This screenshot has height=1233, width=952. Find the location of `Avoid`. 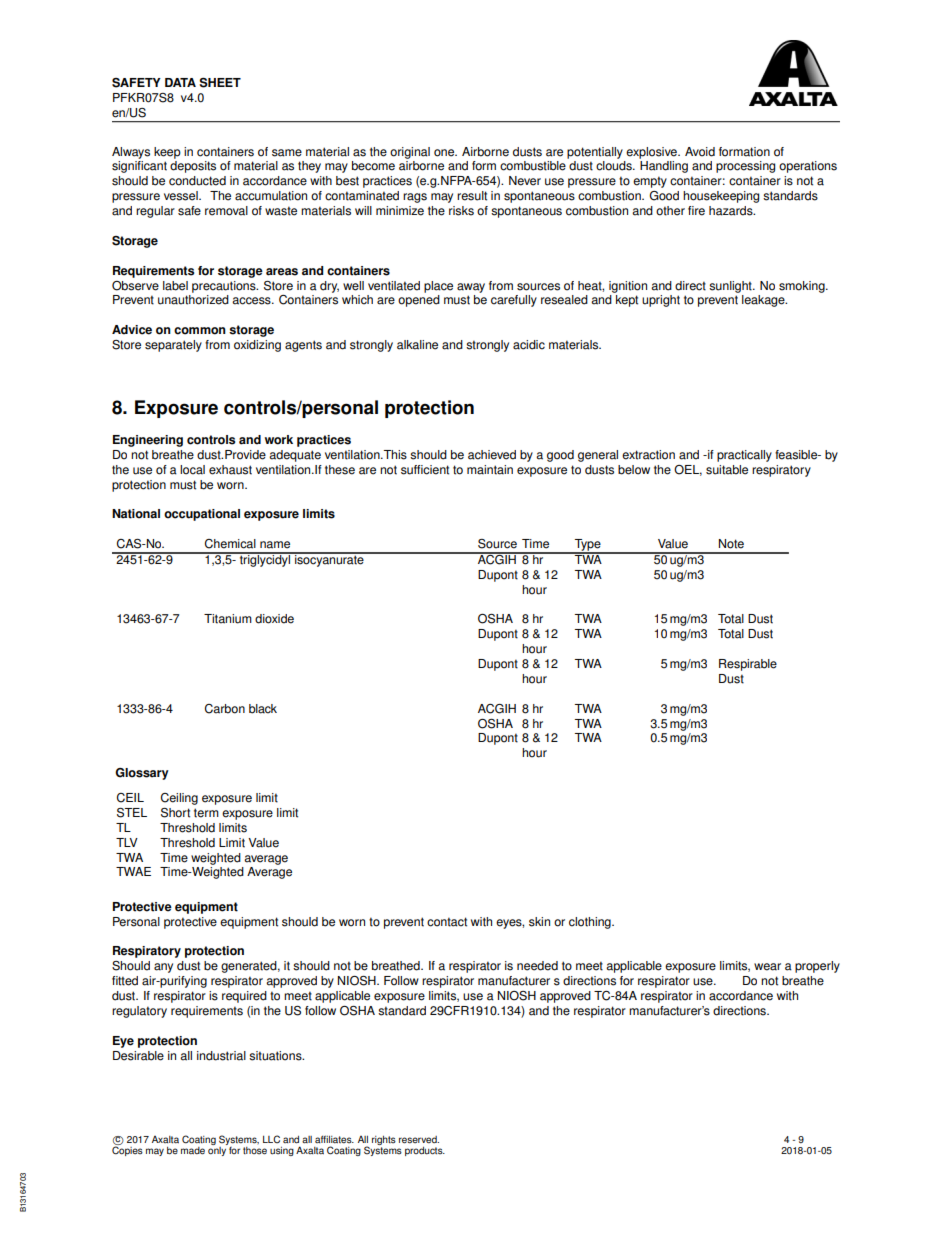

Avoid is located at coordinates (700, 152).
